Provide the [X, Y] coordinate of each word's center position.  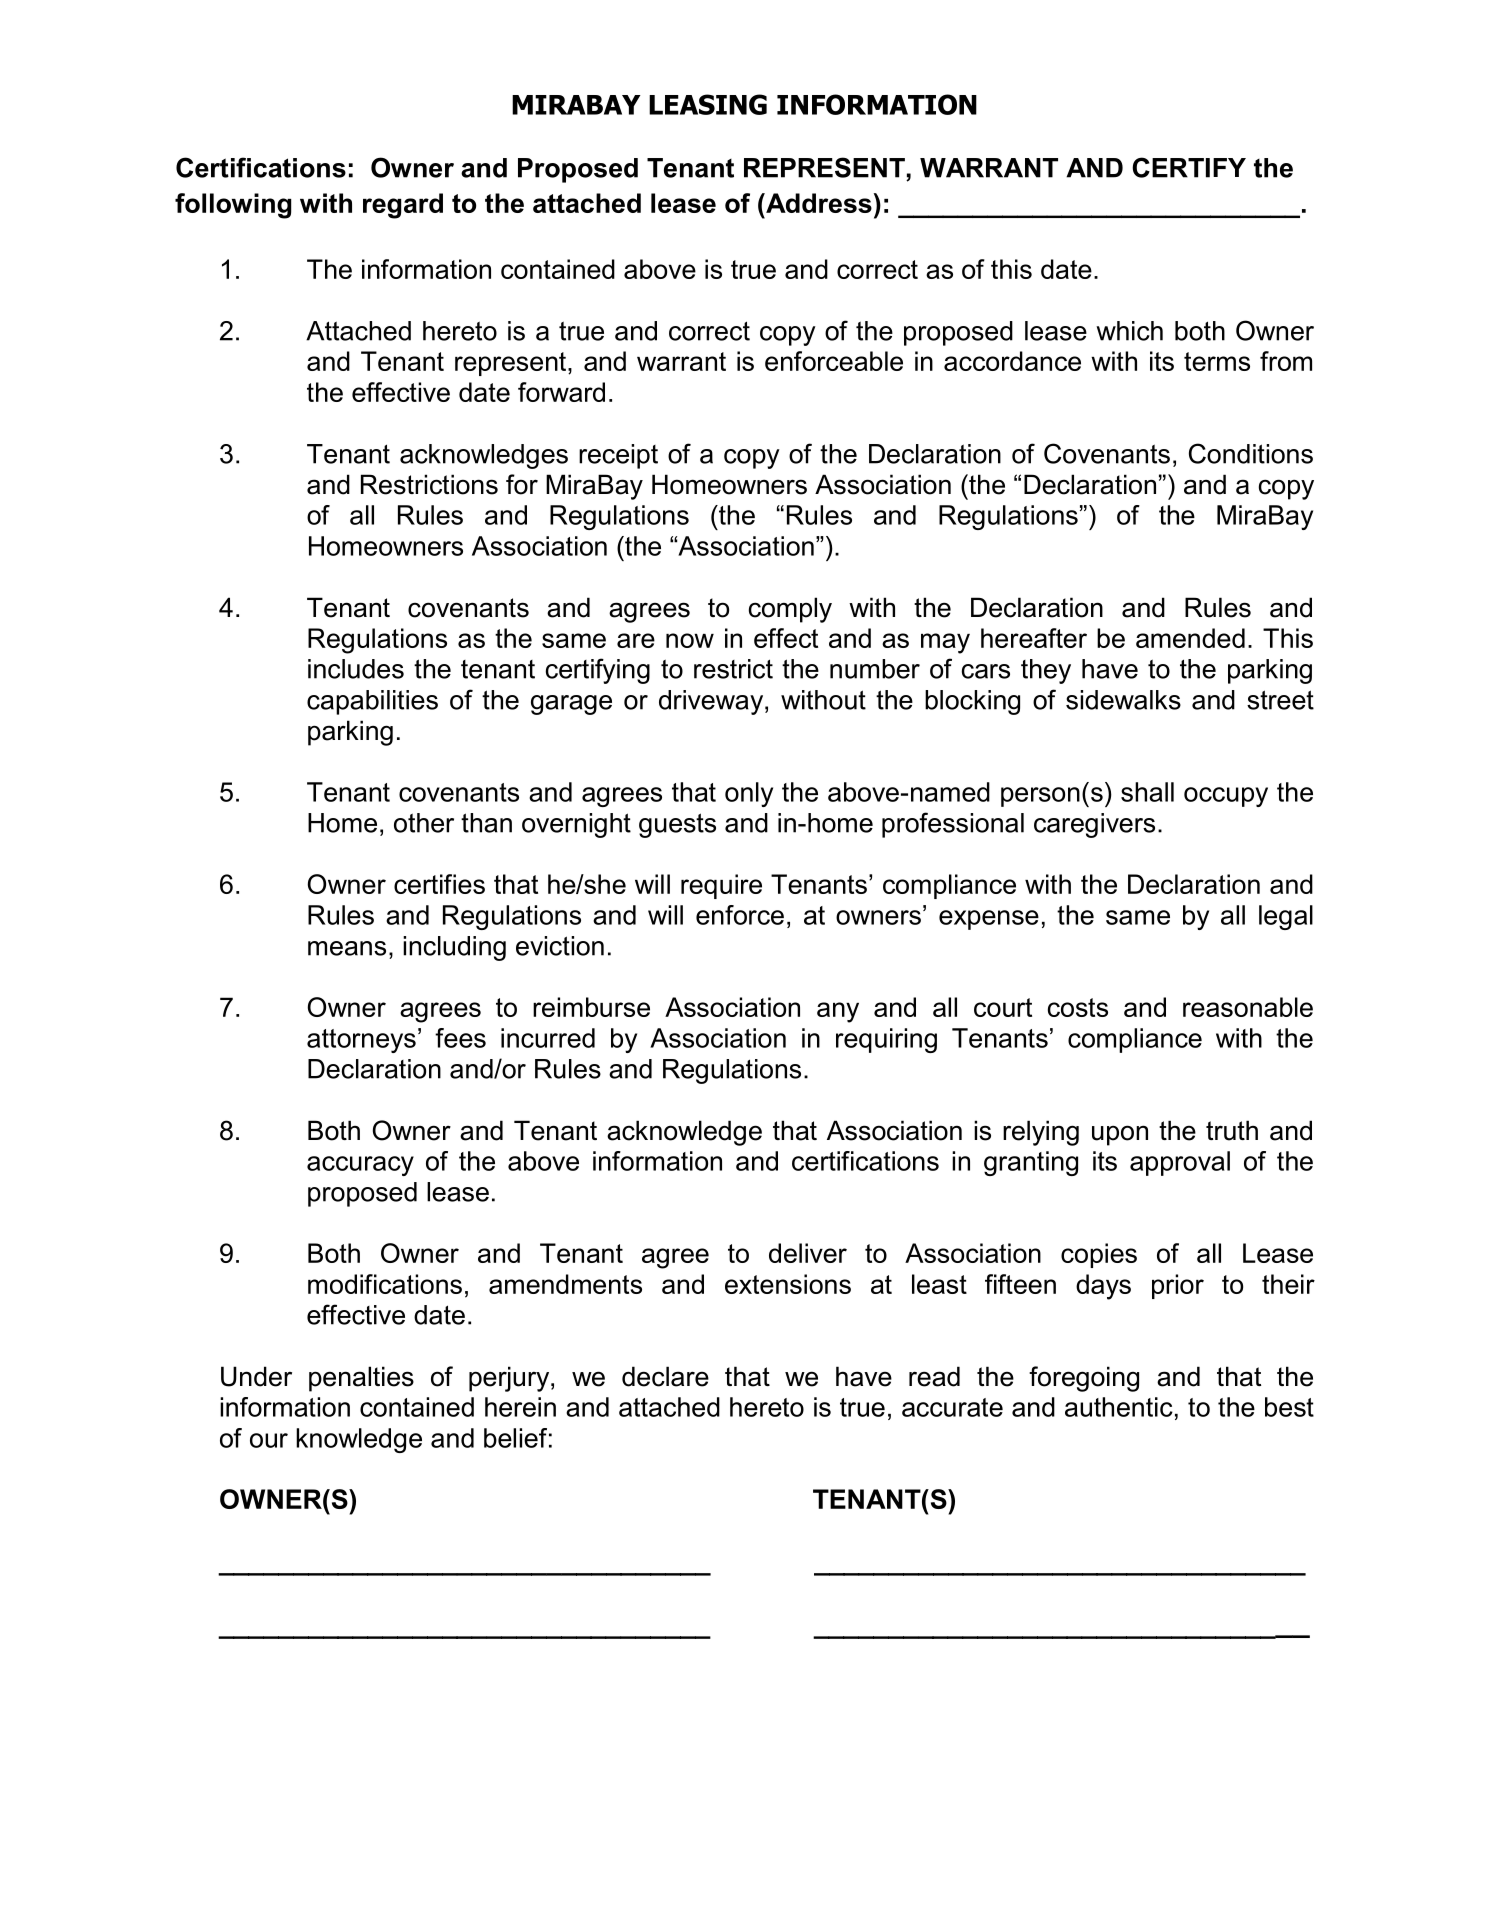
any [838, 1012]
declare [665, 1376]
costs [1078, 1007]
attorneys [361, 1041]
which [1129, 331]
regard [403, 206]
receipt [618, 456]
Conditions [1251, 453]
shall [1147, 792]
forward [561, 392]
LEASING [708, 104]
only [749, 794]
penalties [361, 1379]
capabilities [372, 702]
